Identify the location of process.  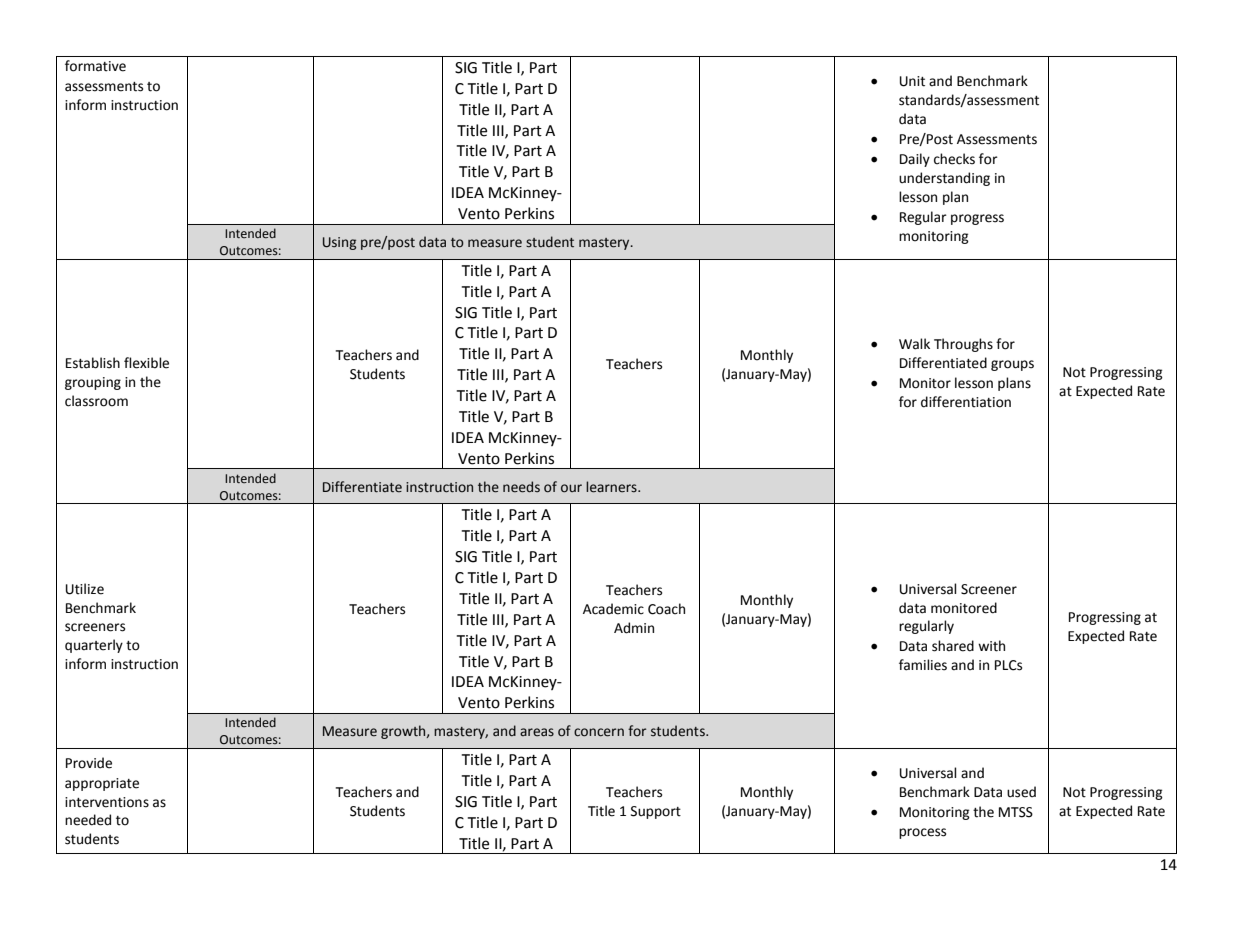
(922, 833).
